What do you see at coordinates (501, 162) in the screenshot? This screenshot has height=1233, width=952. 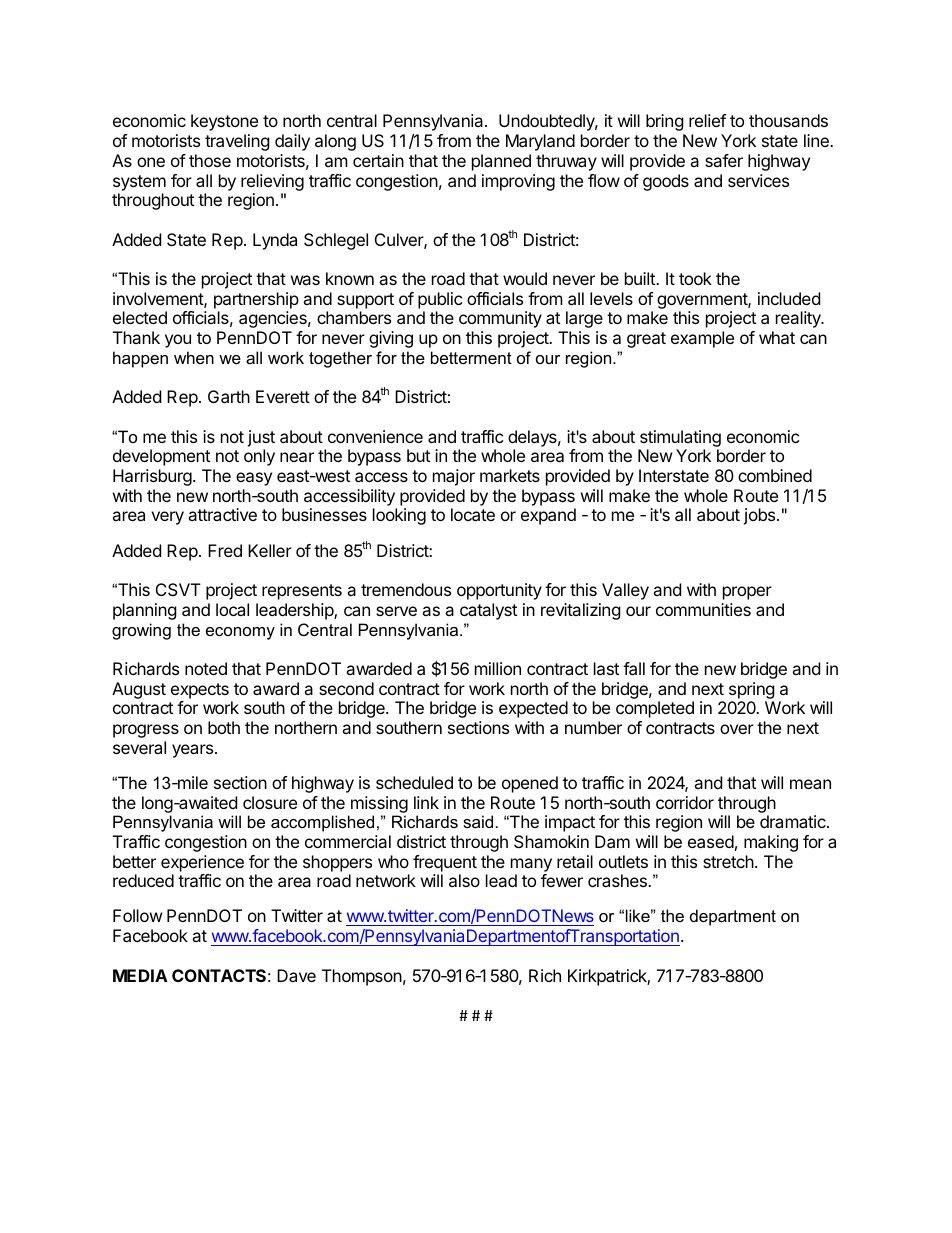 I see `planned` at bounding box center [501, 162].
